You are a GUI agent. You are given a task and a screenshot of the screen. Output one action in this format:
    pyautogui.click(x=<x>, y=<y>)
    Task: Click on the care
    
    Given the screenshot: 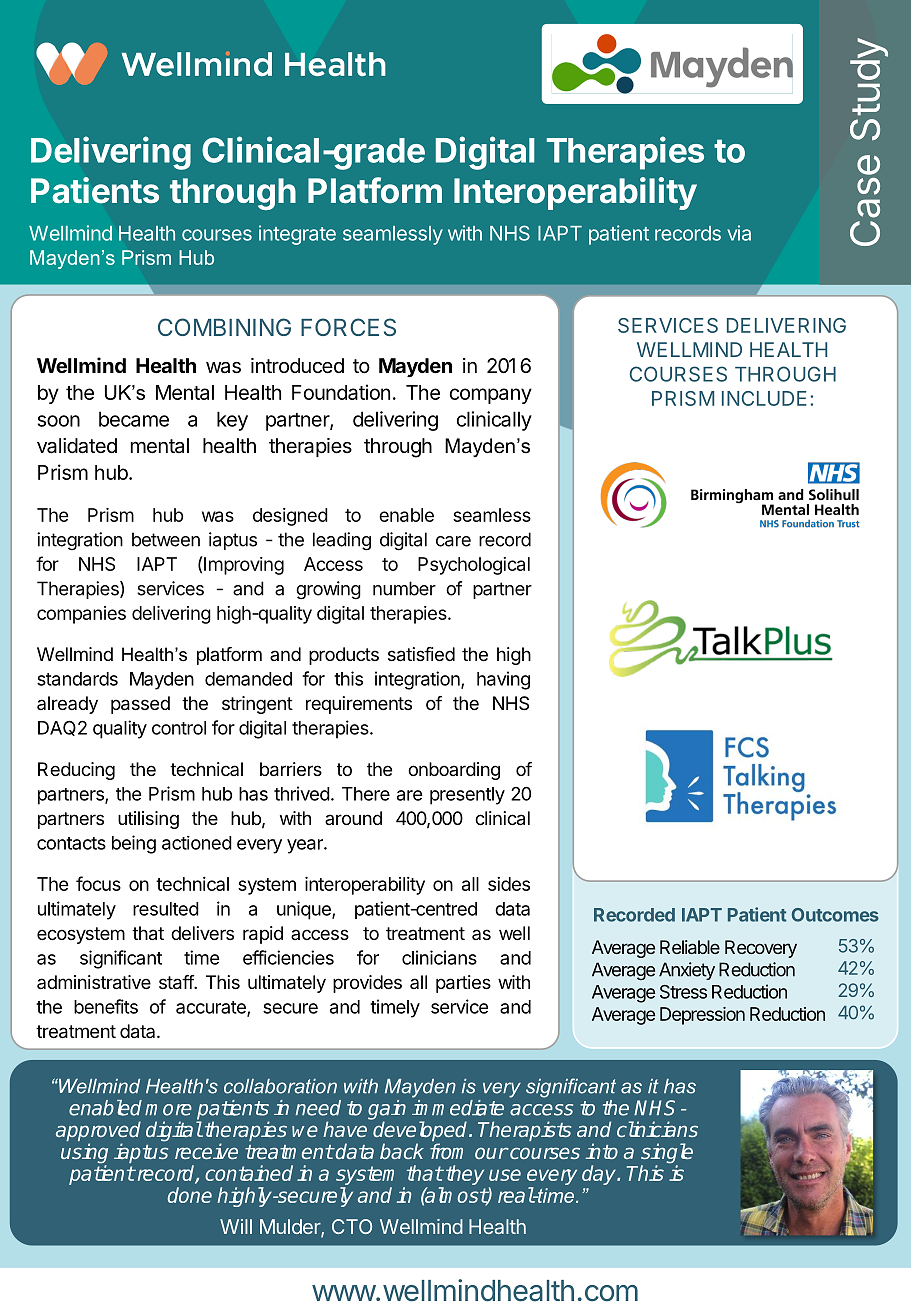 What is the action you would take?
    pyautogui.click(x=453, y=541)
